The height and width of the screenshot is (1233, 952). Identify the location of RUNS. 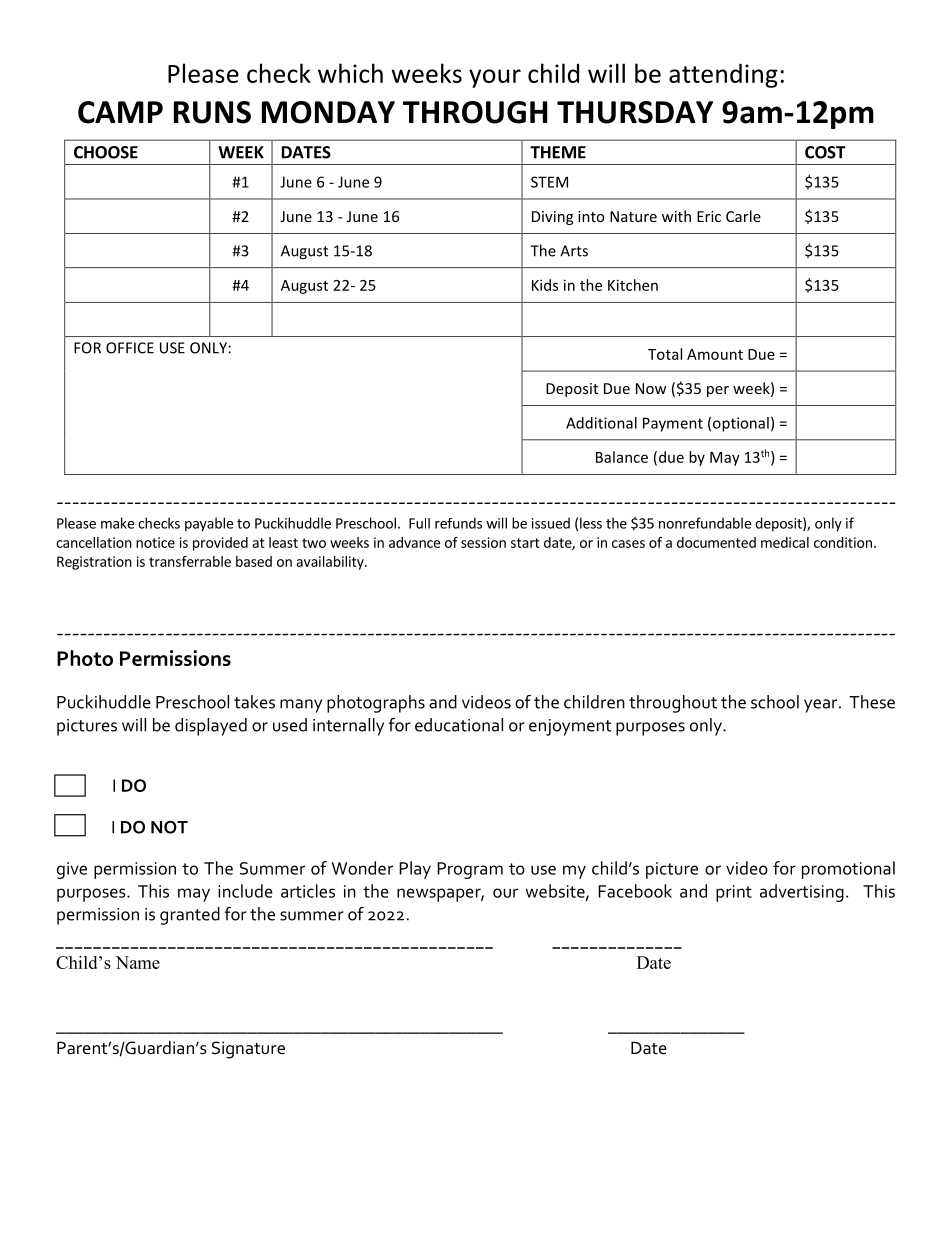
(212, 112).
